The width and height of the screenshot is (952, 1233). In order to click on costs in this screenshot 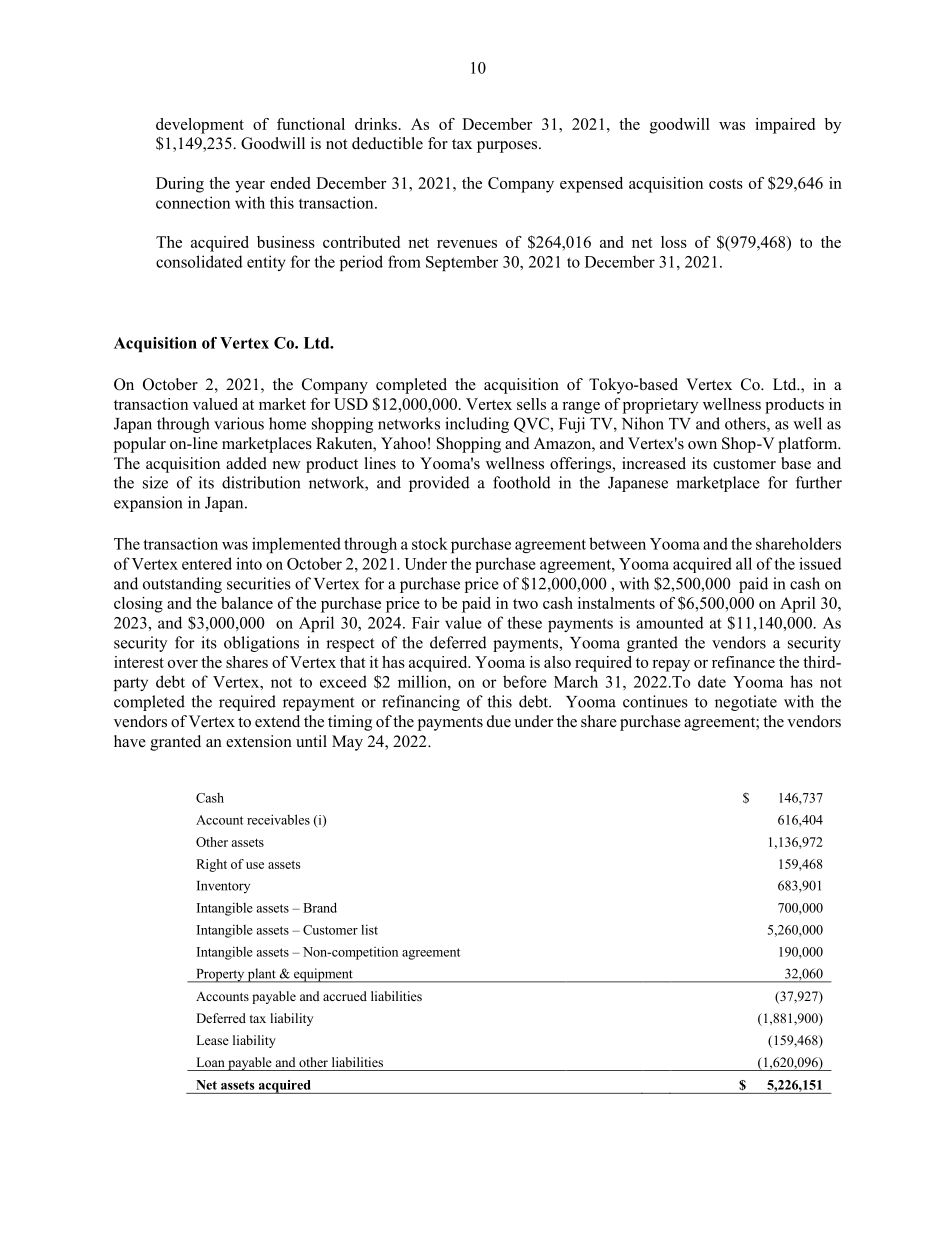, I will do `click(726, 184)`.
